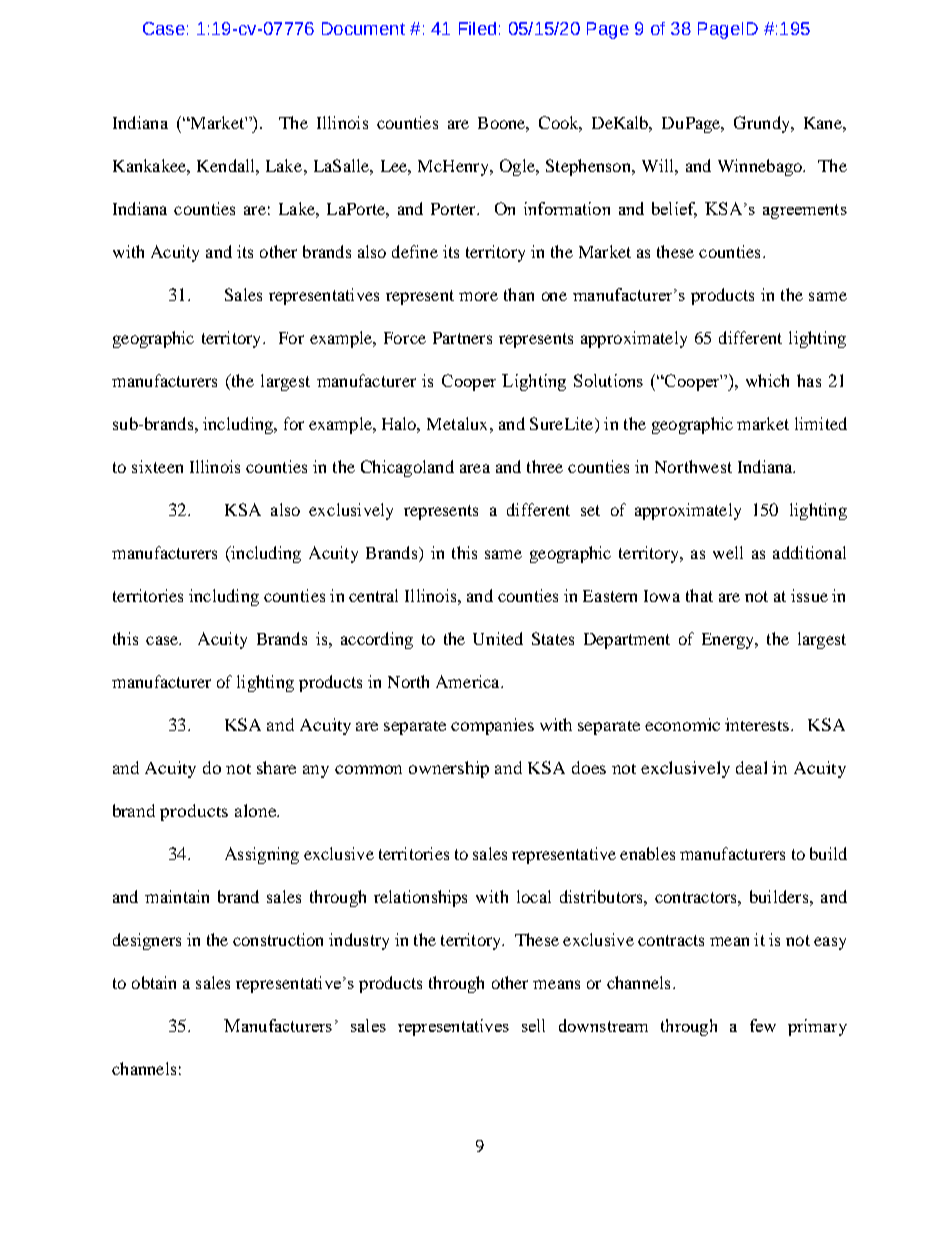 The width and height of the page is (952, 1233). I want to click on deal, so click(751, 767).
